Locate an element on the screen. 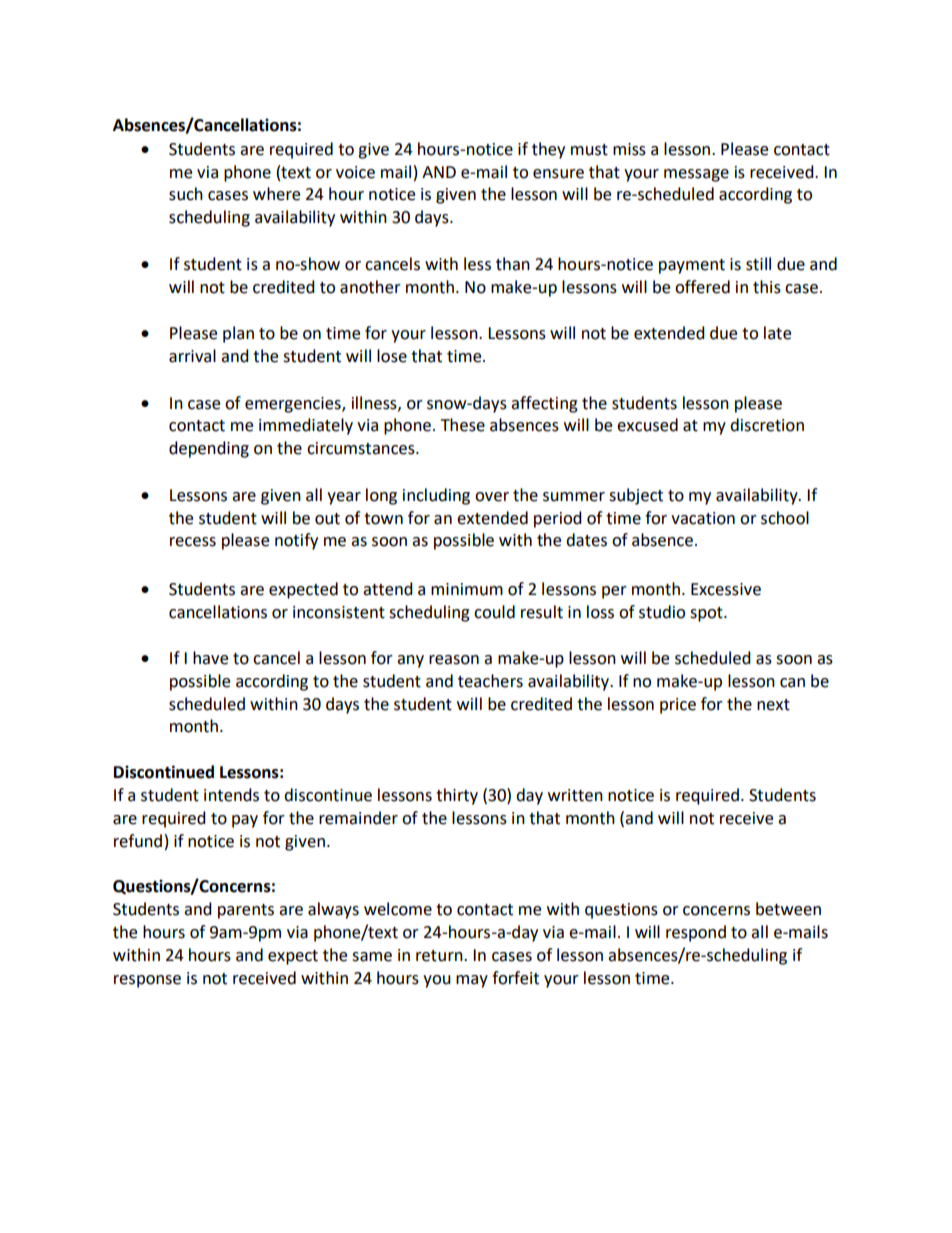 The image size is (952, 1233). they is located at coordinates (548, 150).
